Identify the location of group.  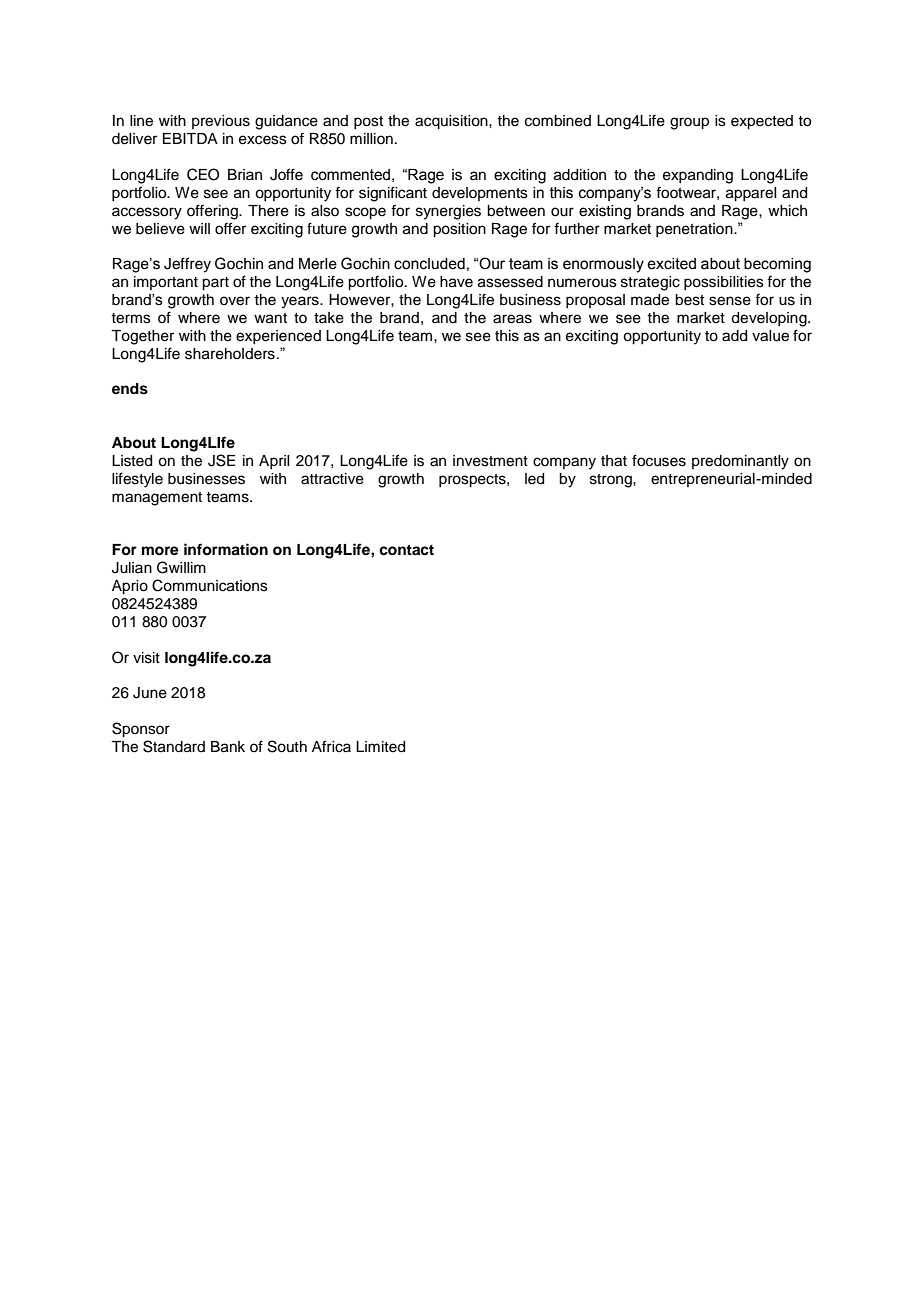
(689, 123).
